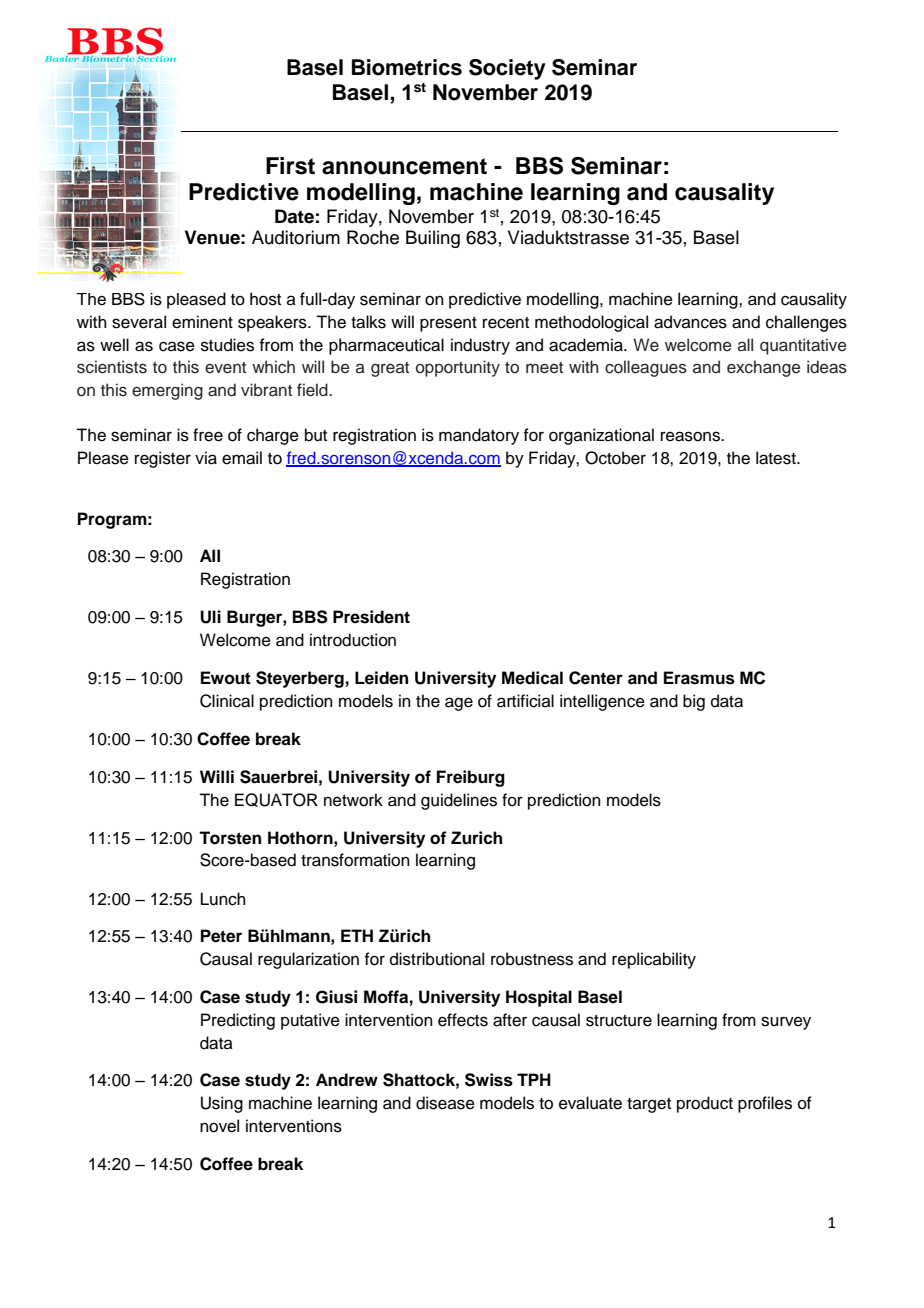  What do you see at coordinates (765, 1104) in the image?
I see `profiles` at bounding box center [765, 1104].
